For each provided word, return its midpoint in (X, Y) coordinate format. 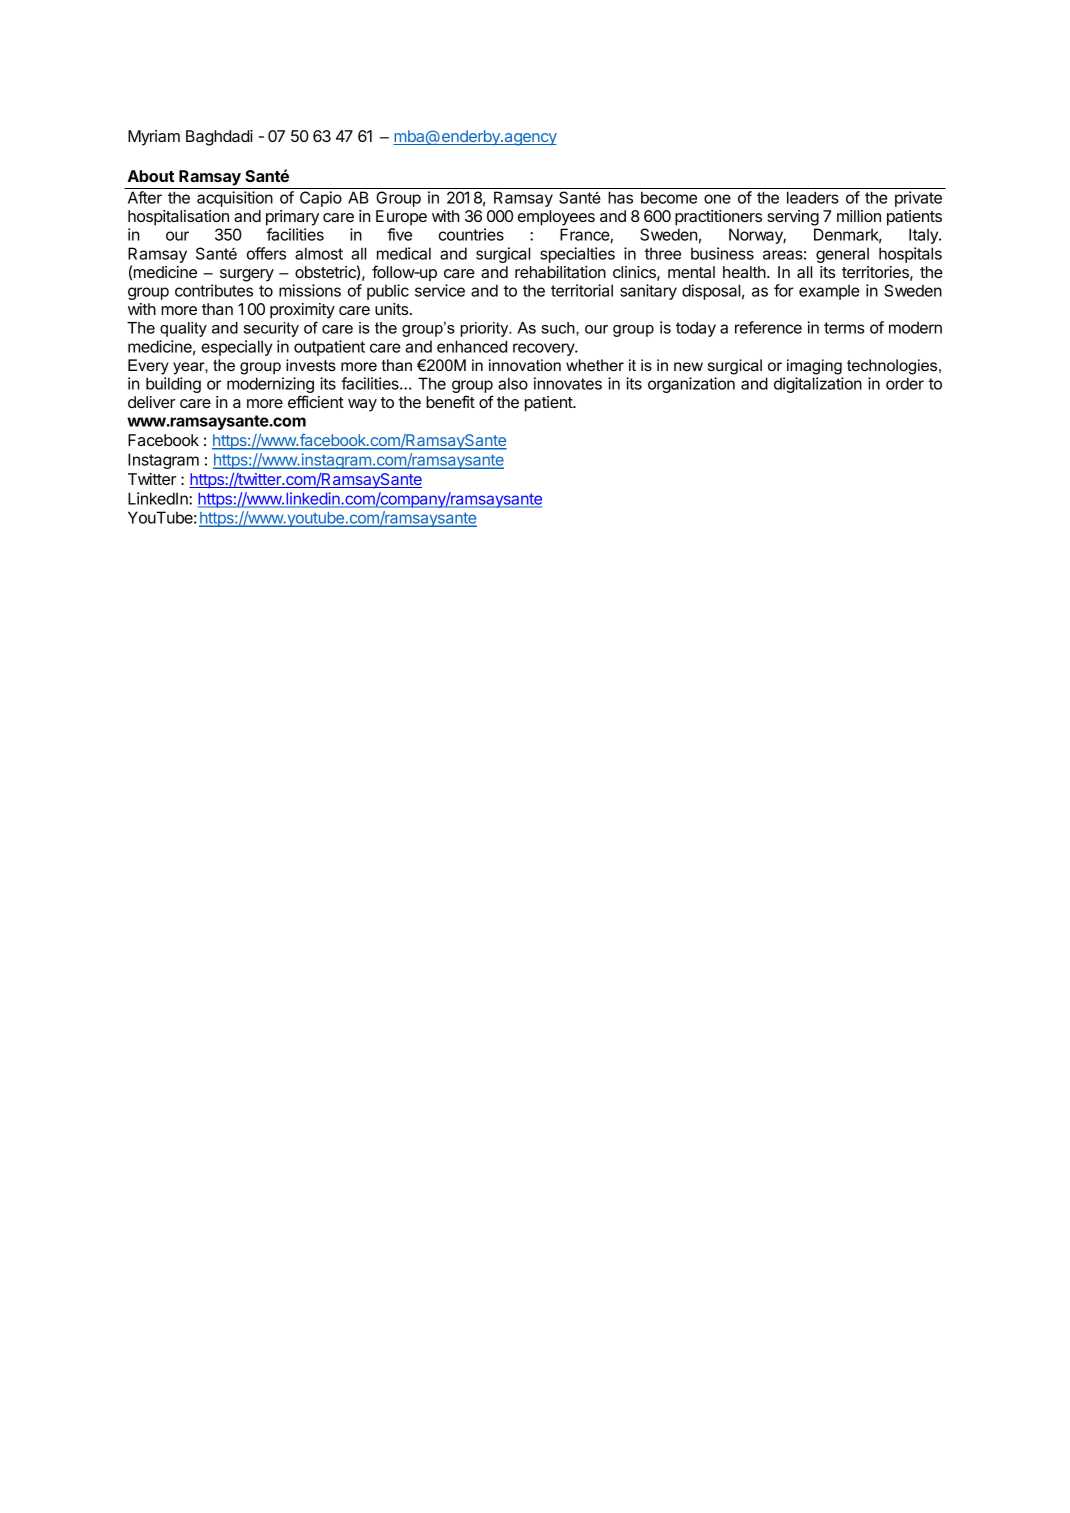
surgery (247, 275)
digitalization (818, 385)
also (513, 383)
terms (844, 328)
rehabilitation (560, 272)
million (859, 216)
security (271, 329)
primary (292, 218)
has (620, 197)
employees (556, 218)
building (173, 385)
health (744, 272)
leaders (813, 197)
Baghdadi (219, 138)
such (559, 328)
